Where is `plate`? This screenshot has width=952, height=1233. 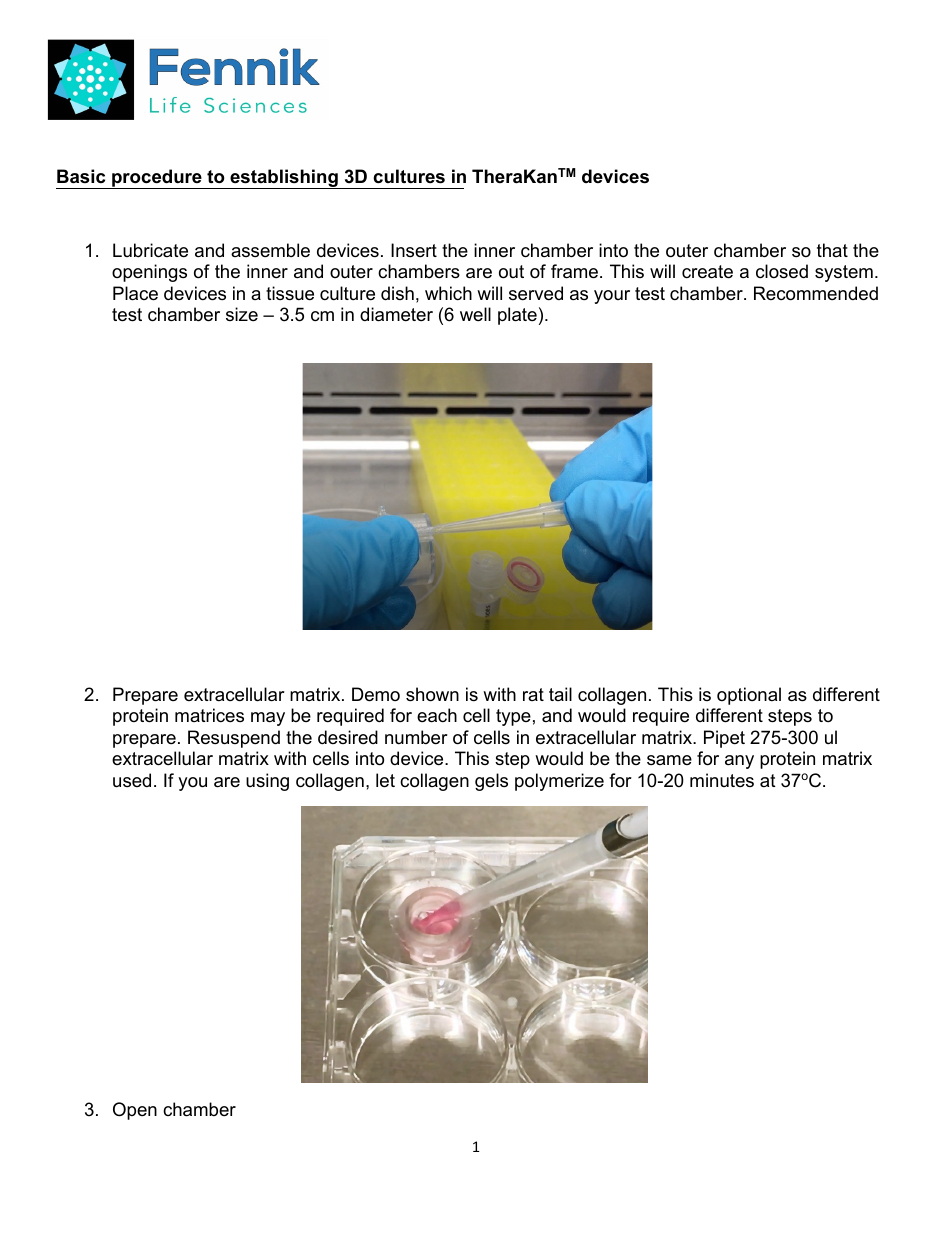 plate is located at coordinates (517, 316).
